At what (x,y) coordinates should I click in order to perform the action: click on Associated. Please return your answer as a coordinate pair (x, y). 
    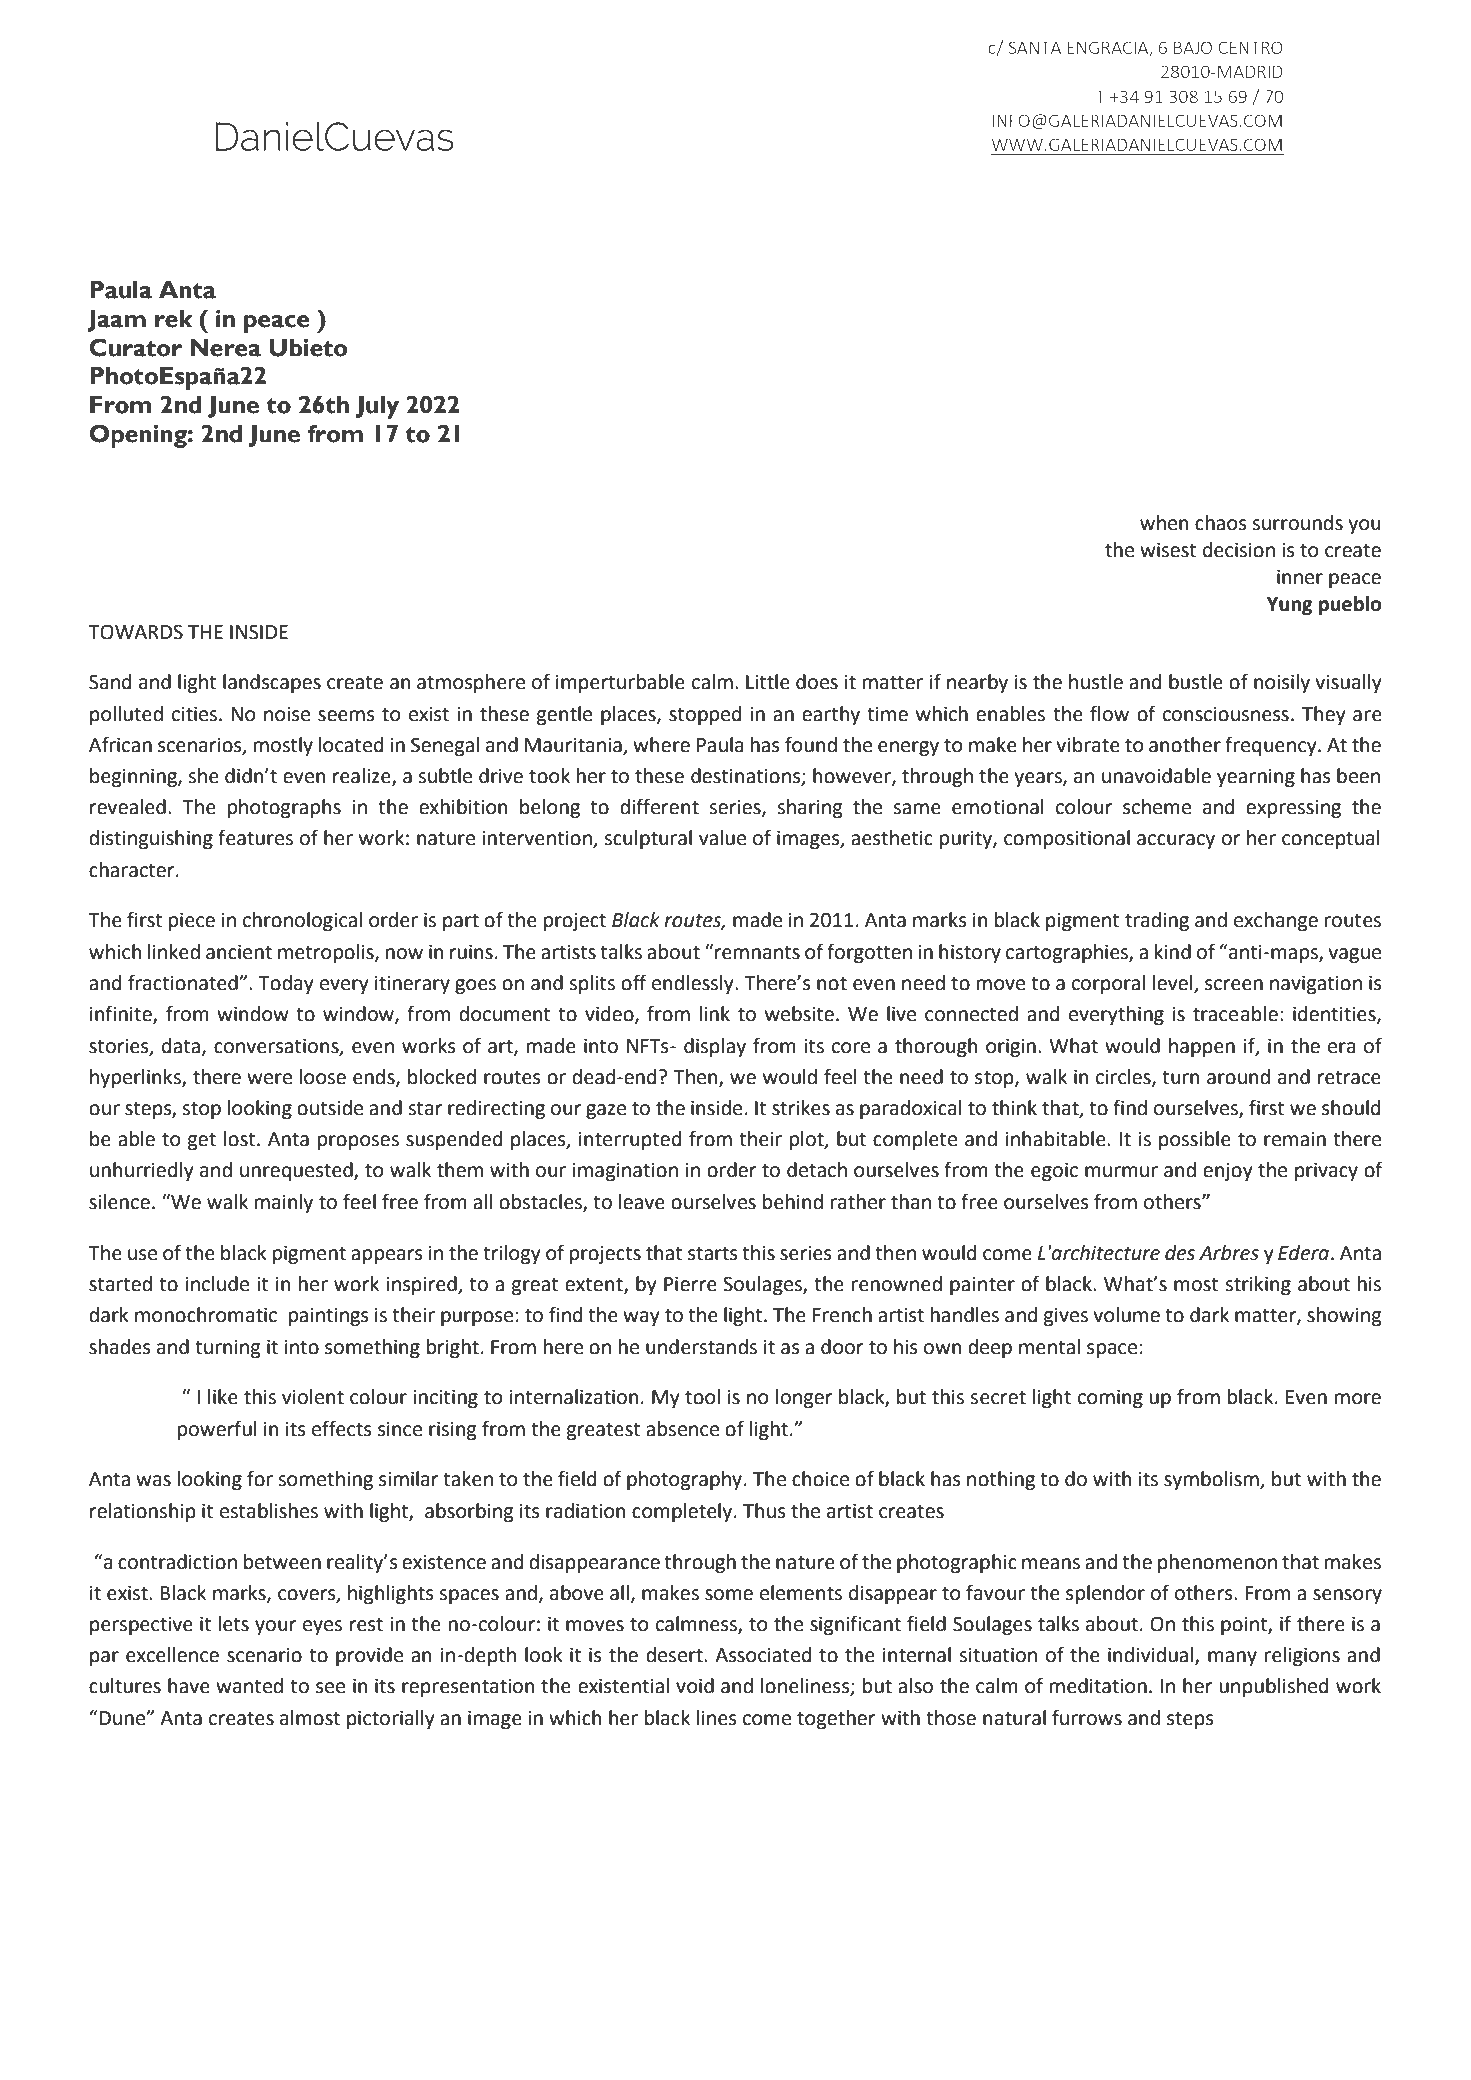
    Looking at the image, I should click on (763, 1655).
